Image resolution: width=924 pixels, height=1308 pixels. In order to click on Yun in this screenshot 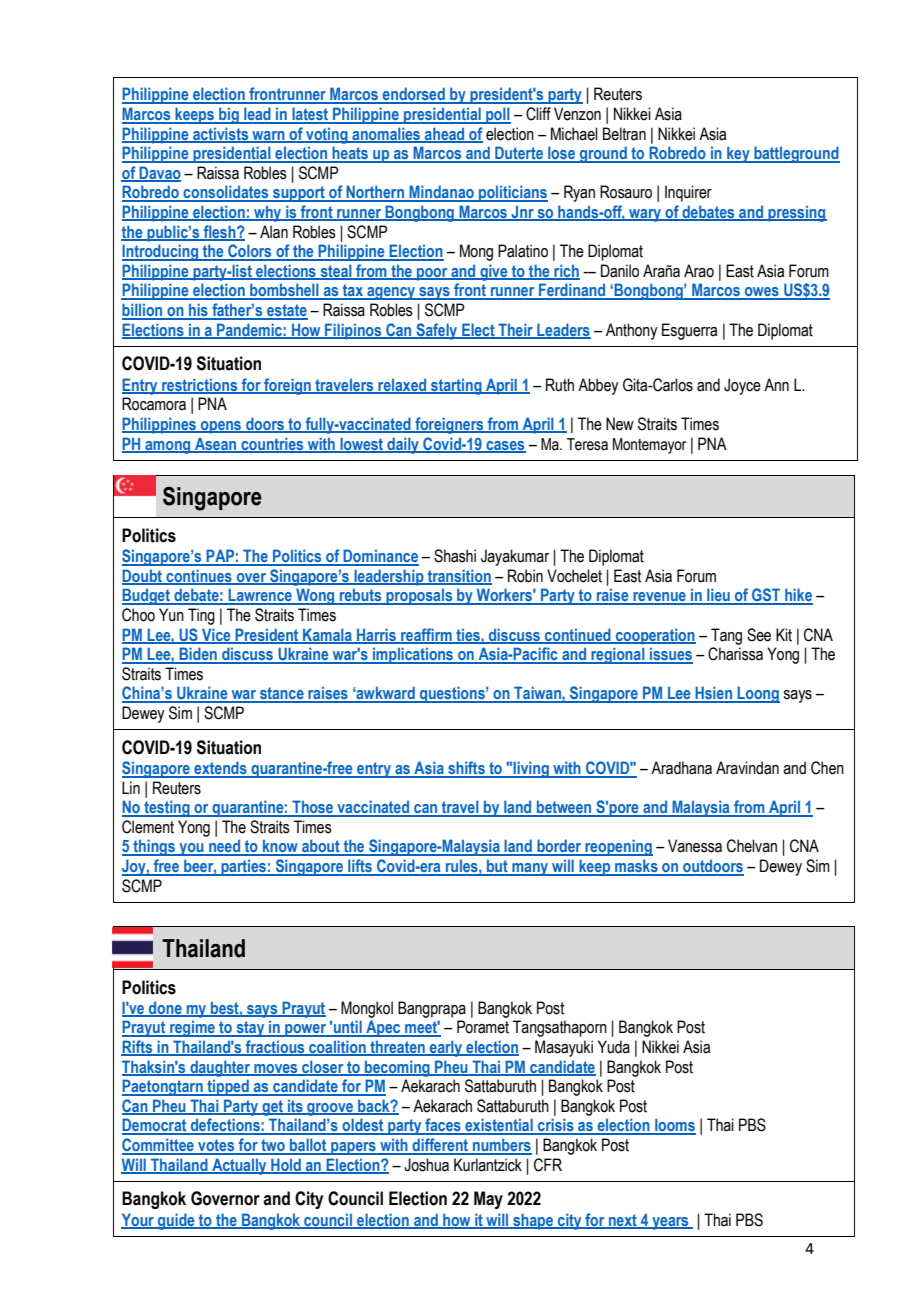, I will do `click(171, 615)`.
